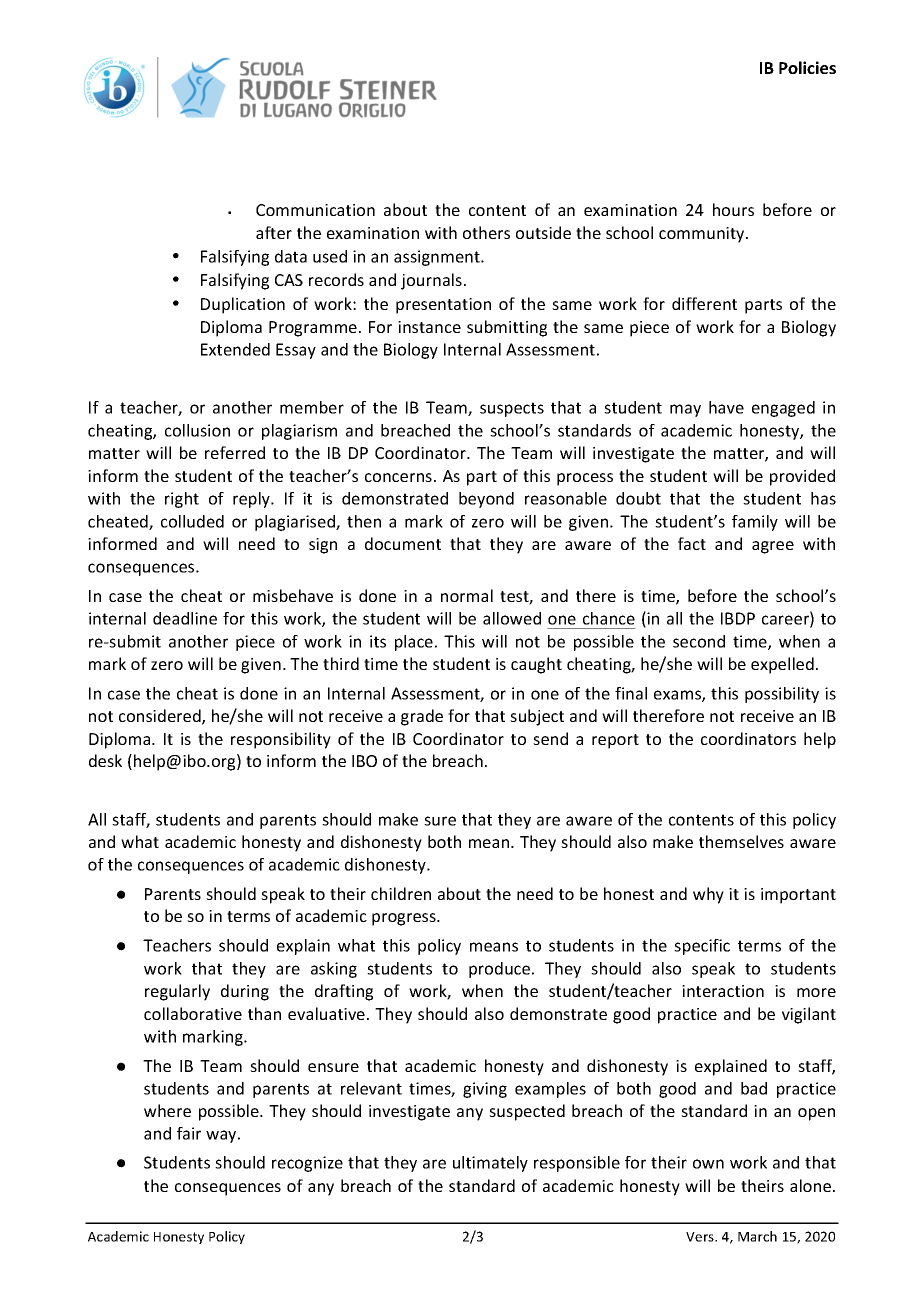 The height and width of the document is (1308, 924). Describe the element at coordinates (182, 500) in the document. I see `right` at that location.
